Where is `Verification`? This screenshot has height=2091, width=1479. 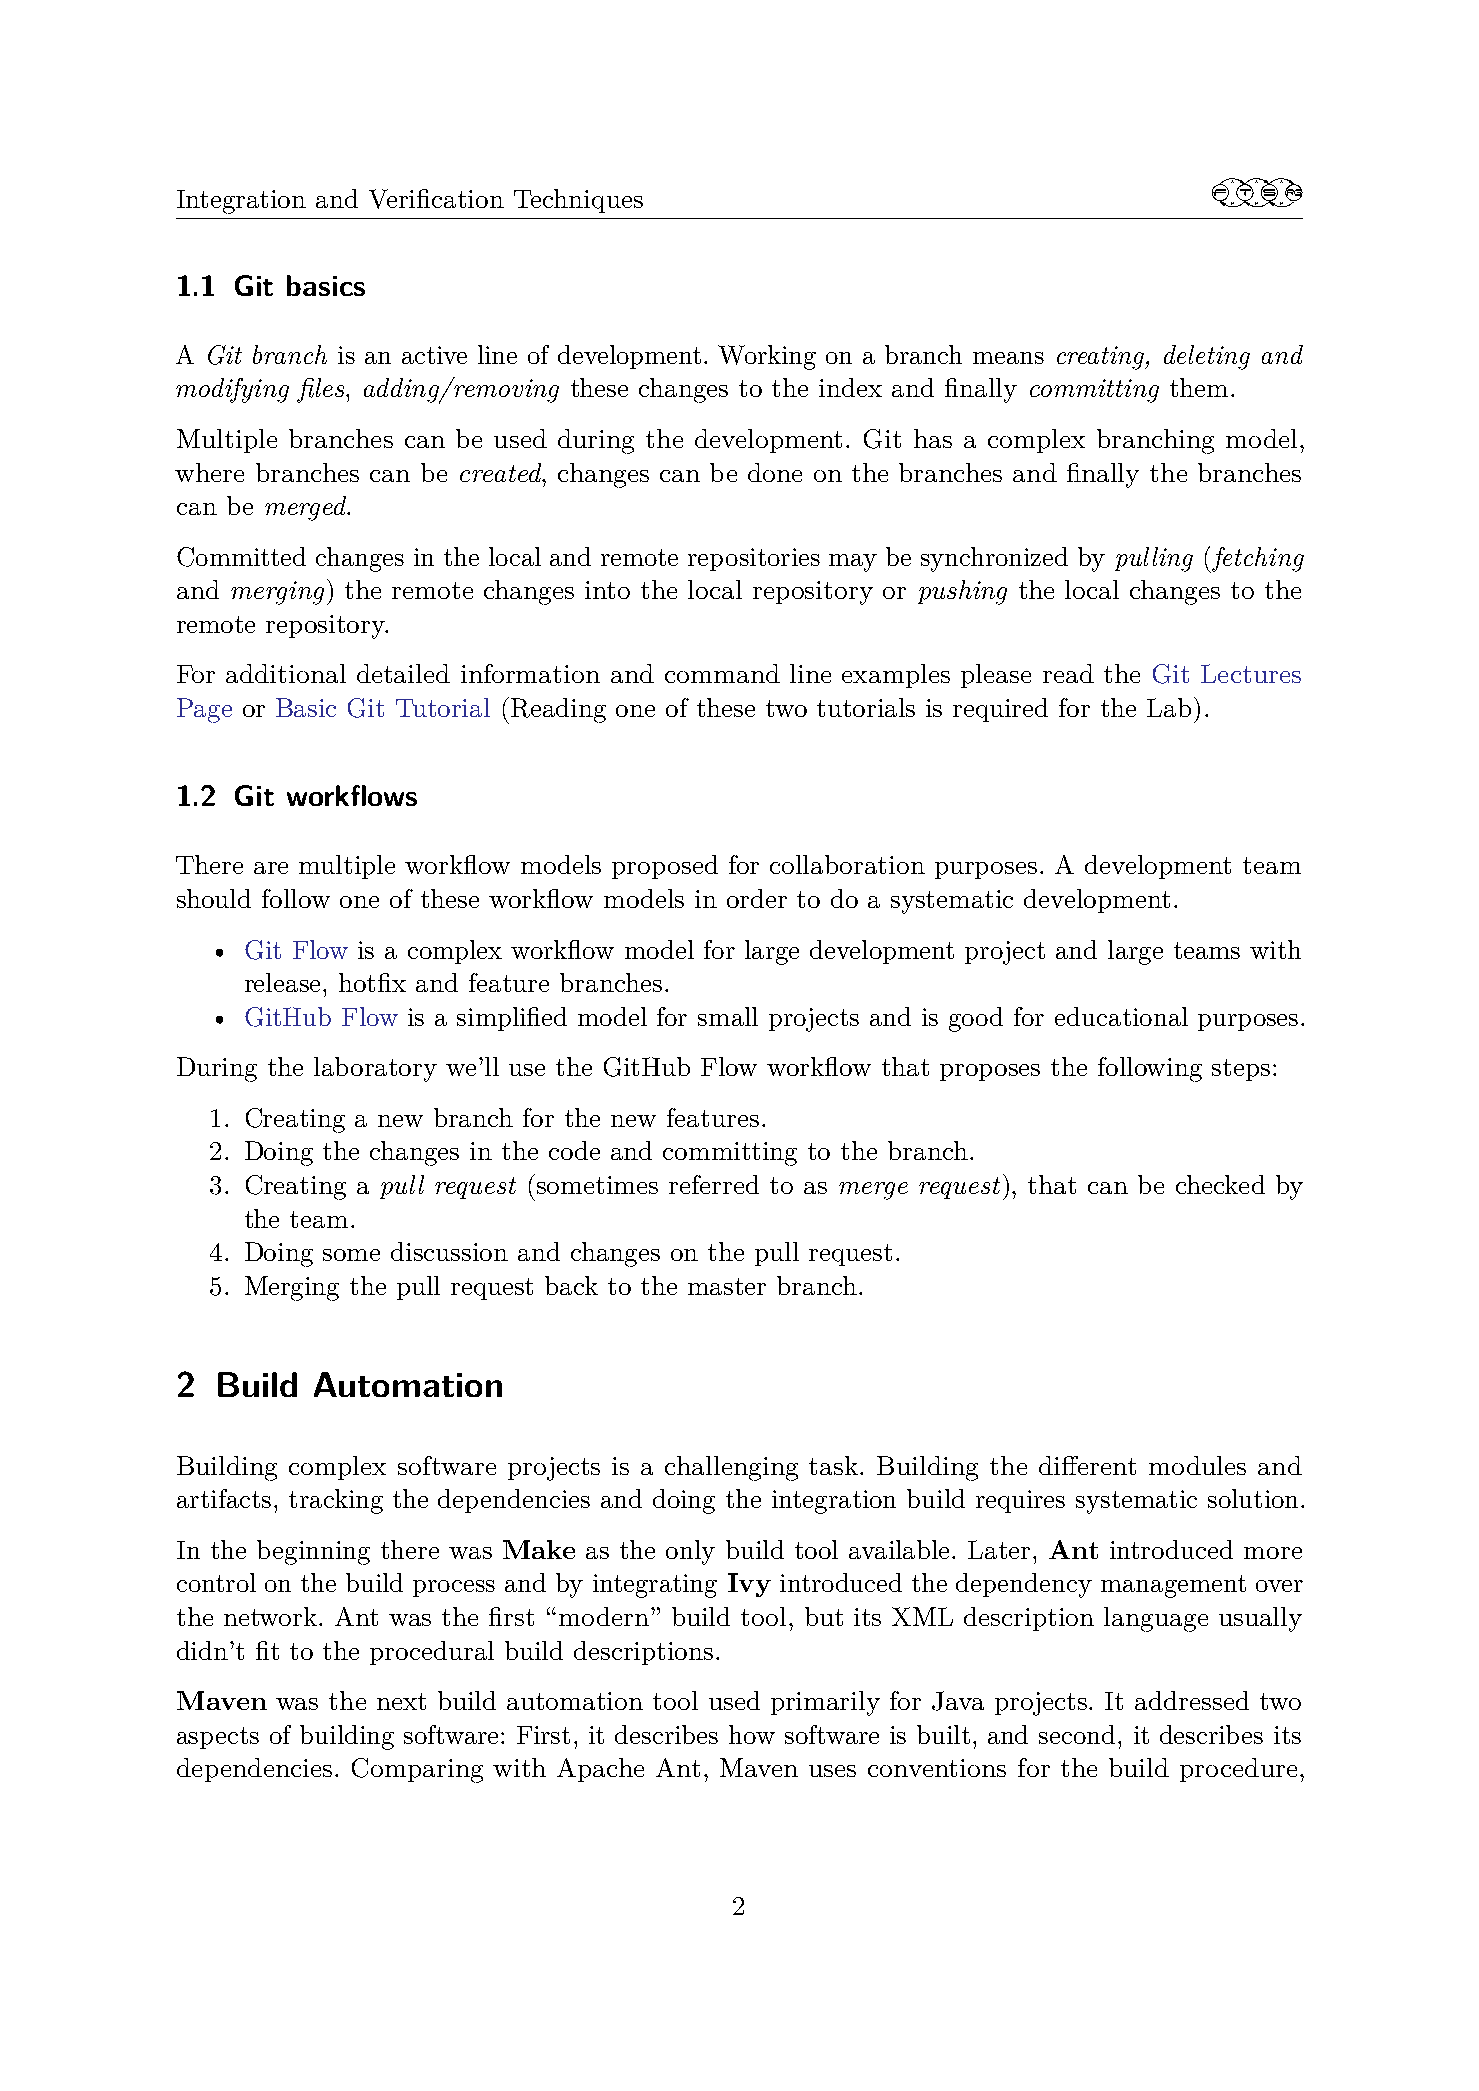
Verification is located at coordinates (436, 199).
